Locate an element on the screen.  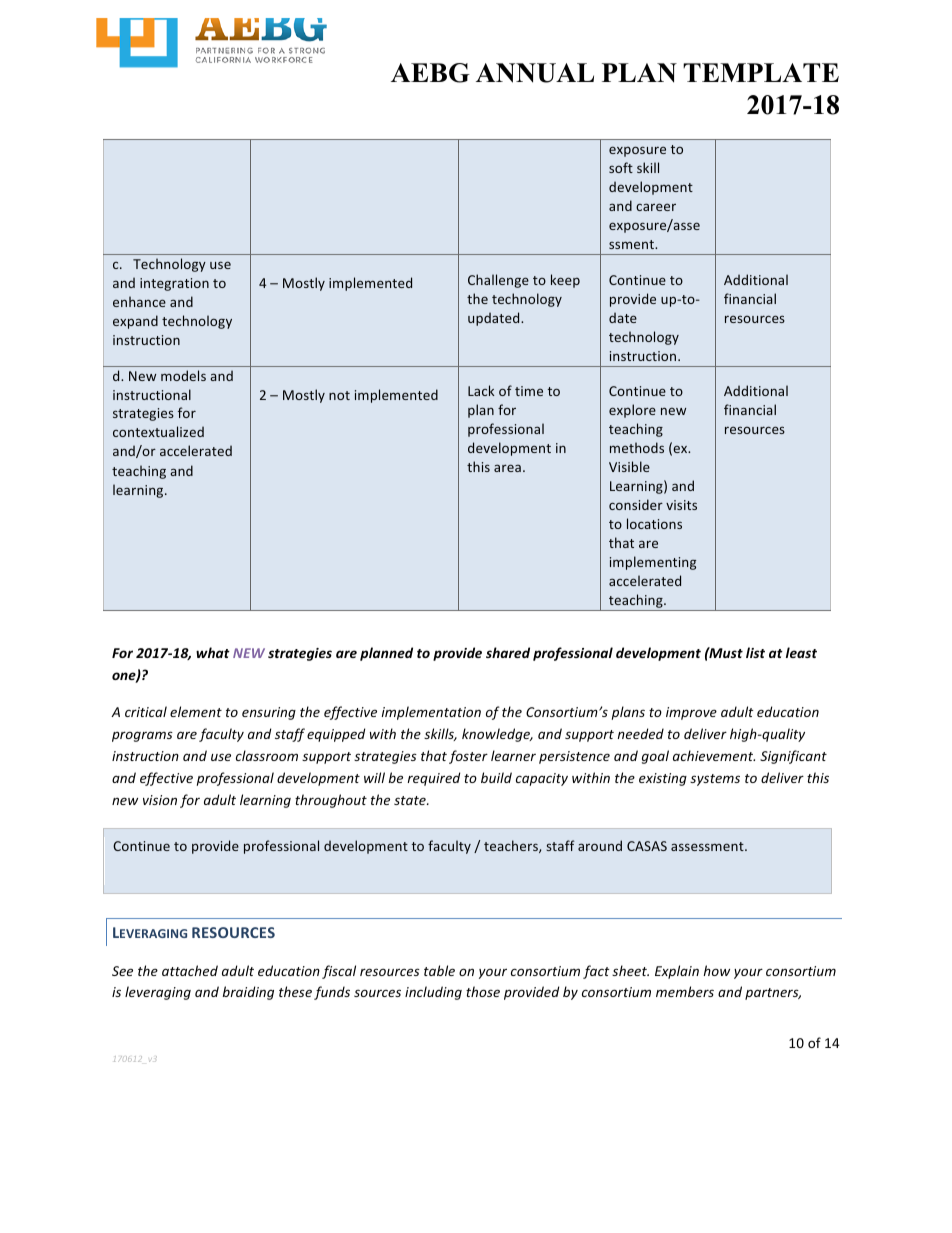
what is located at coordinates (213, 652).
